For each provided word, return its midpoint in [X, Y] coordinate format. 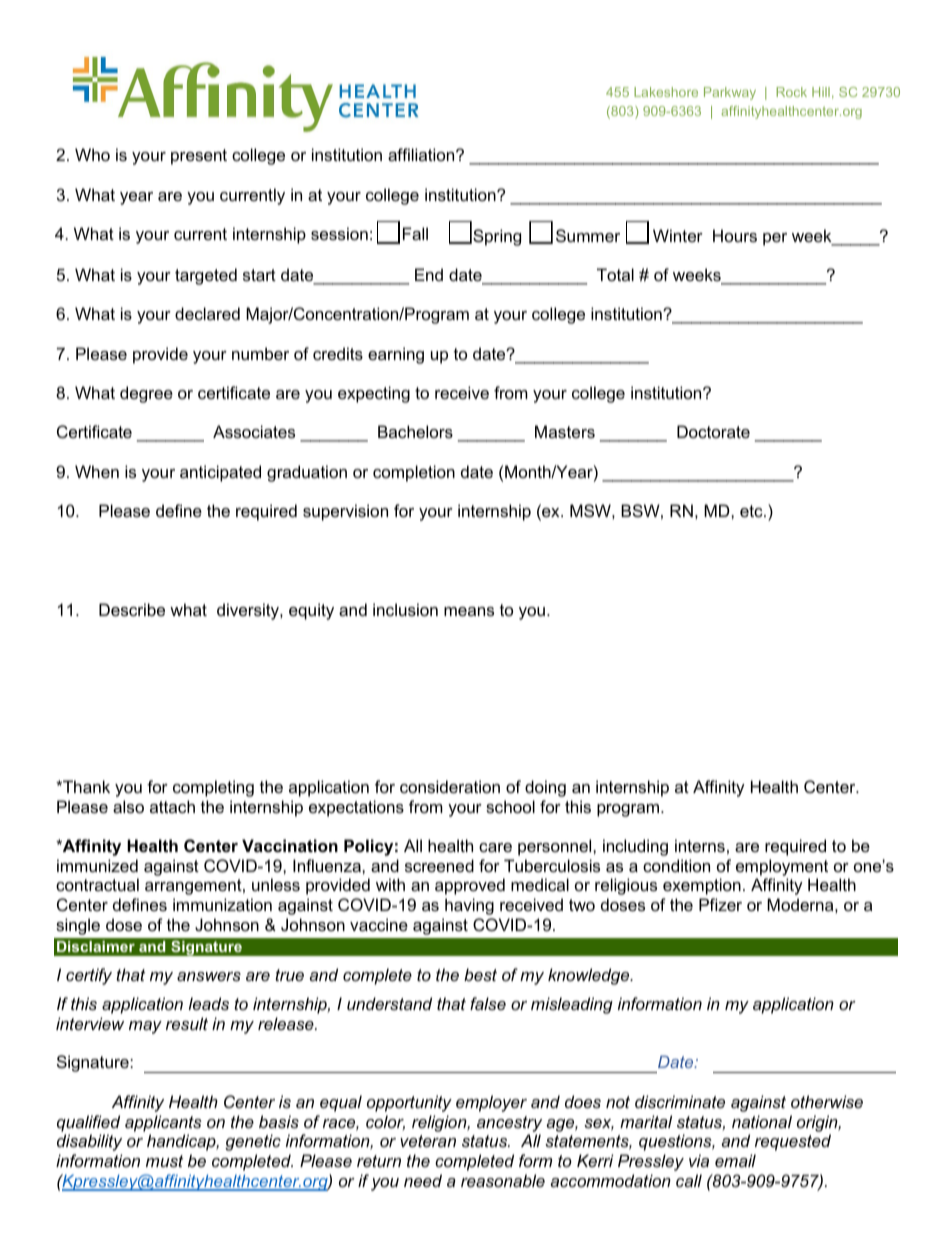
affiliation [422, 154]
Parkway [730, 93]
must [164, 1161]
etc [752, 511]
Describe [132, 609]
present [199, 157]
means [469, 611]
